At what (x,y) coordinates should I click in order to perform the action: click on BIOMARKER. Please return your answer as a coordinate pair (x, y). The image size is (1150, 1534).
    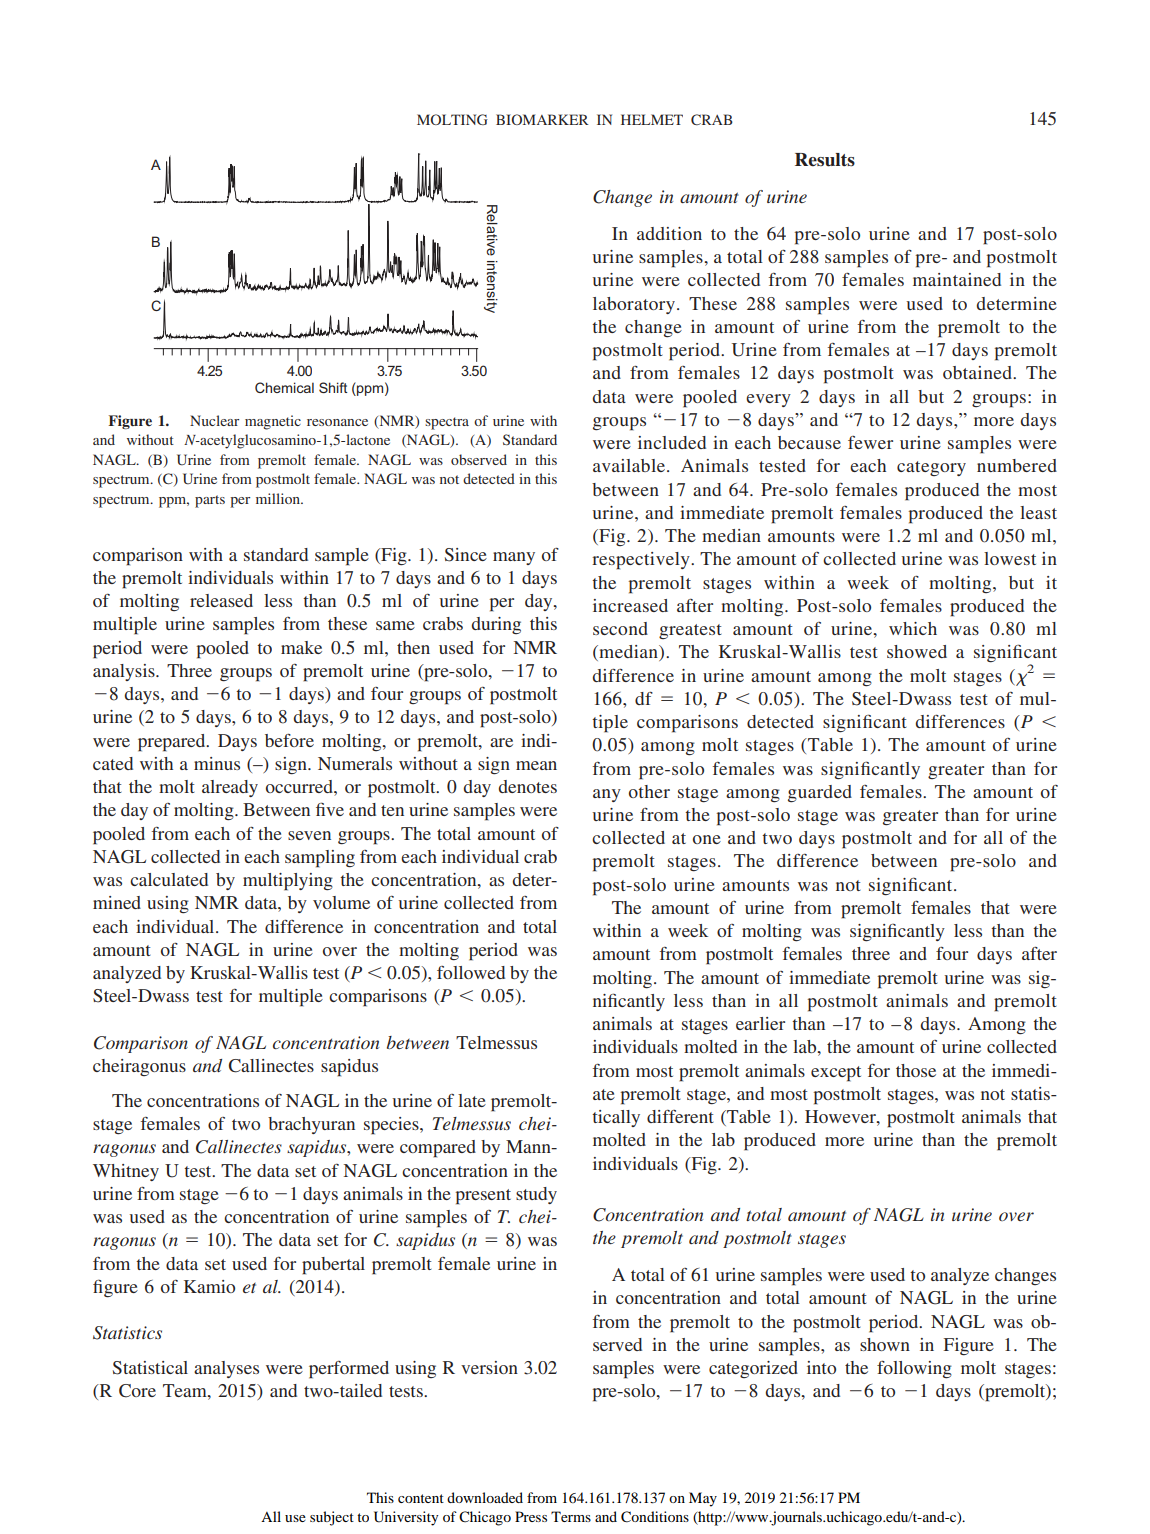
    Looking at the image, I should click on (542, 119).
